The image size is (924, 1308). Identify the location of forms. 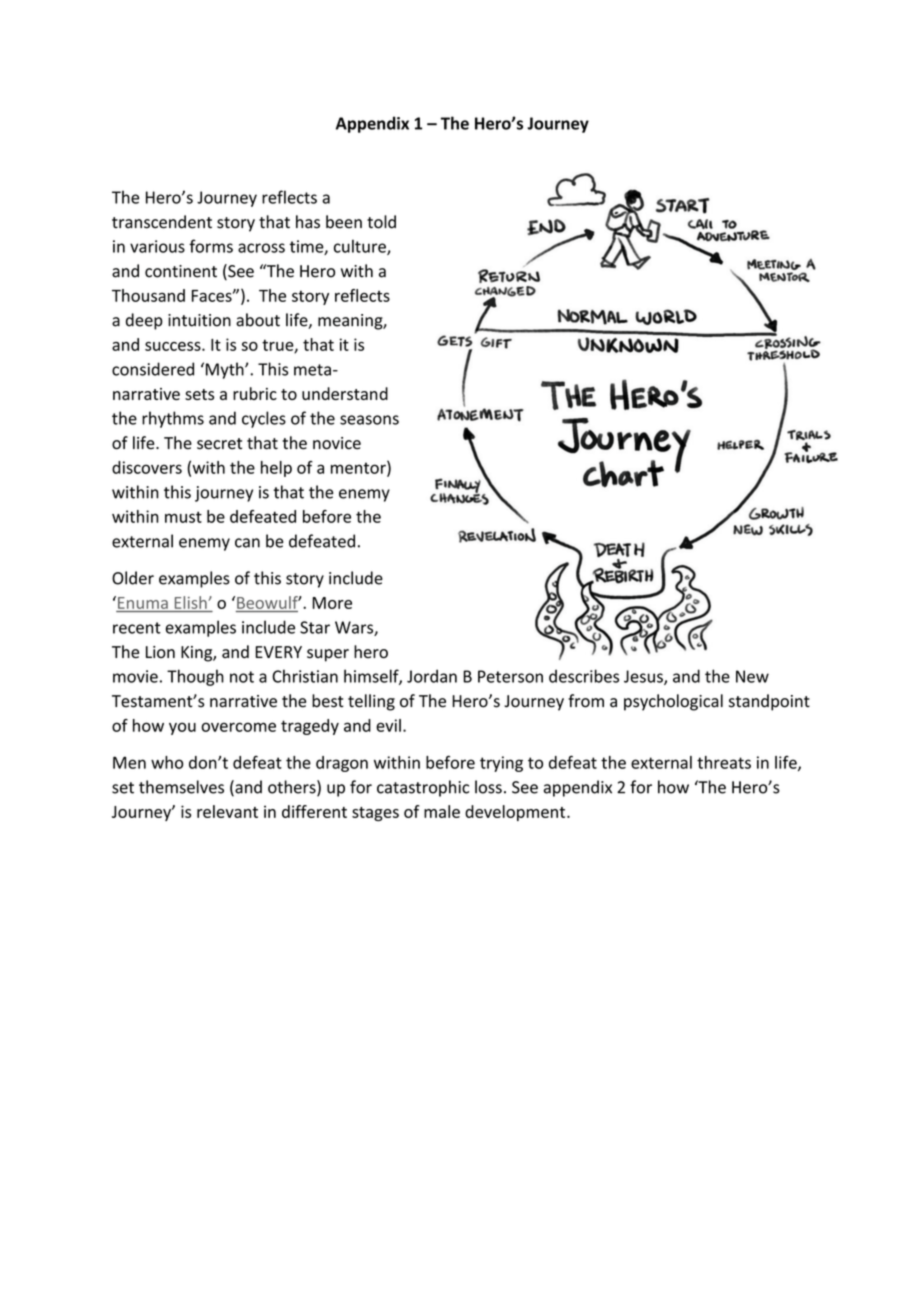
(211, 246).
